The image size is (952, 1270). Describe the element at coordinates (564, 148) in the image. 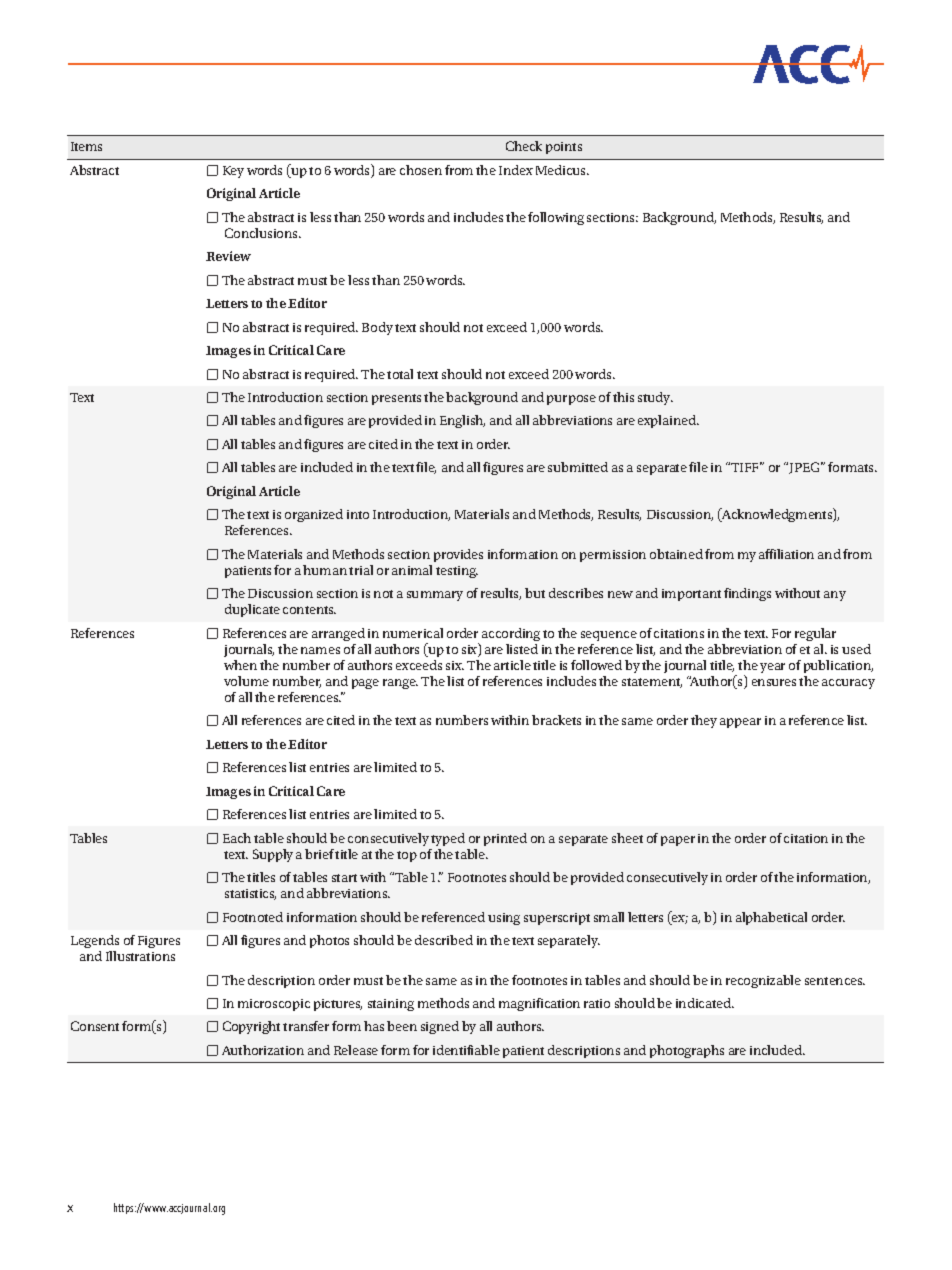

I see `points` at that location.
